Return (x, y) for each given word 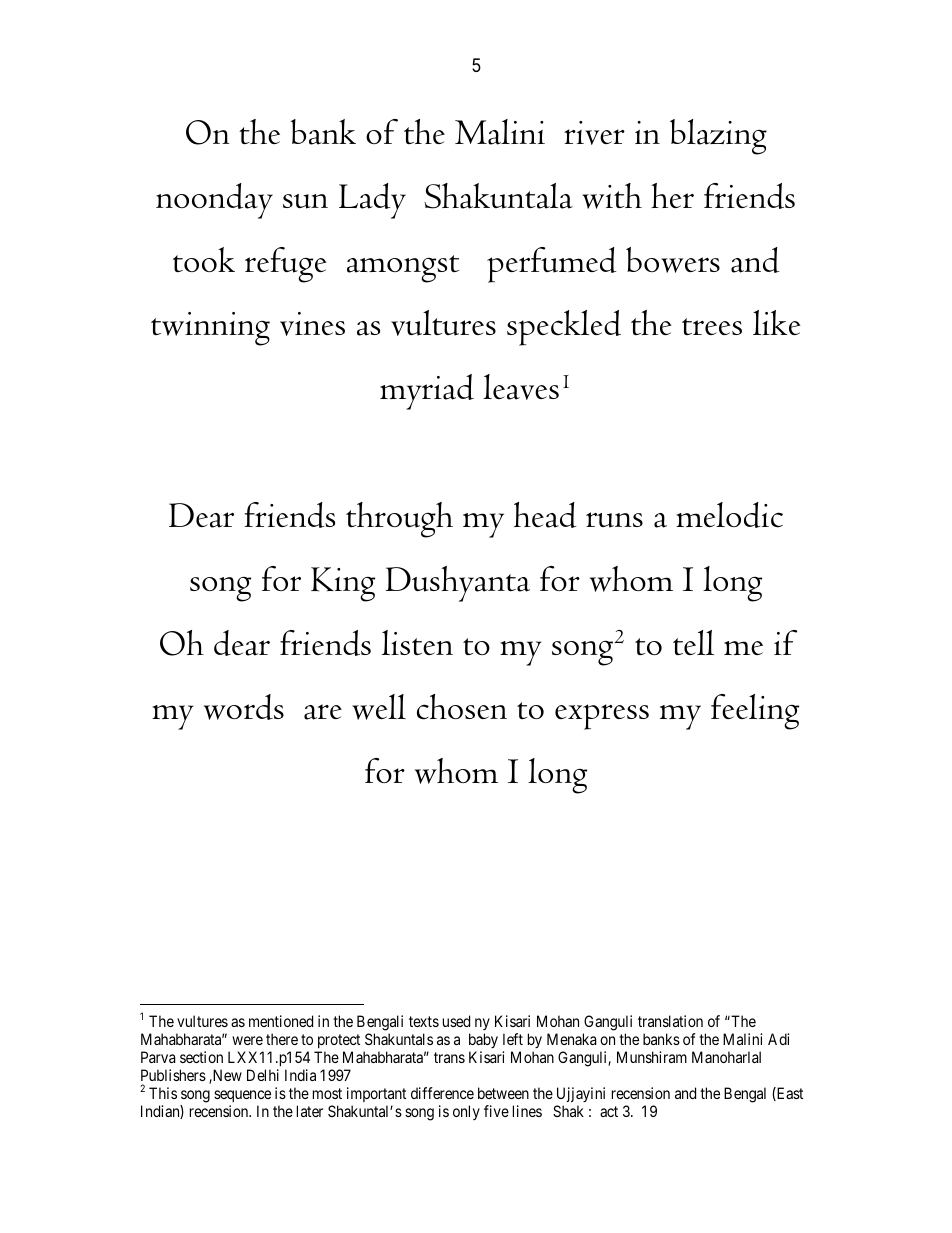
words (244, 707)
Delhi (263, 1075)
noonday (214, 201)
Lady (372, 201)
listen (417, 642)
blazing (718, 137)
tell (693, 642)
